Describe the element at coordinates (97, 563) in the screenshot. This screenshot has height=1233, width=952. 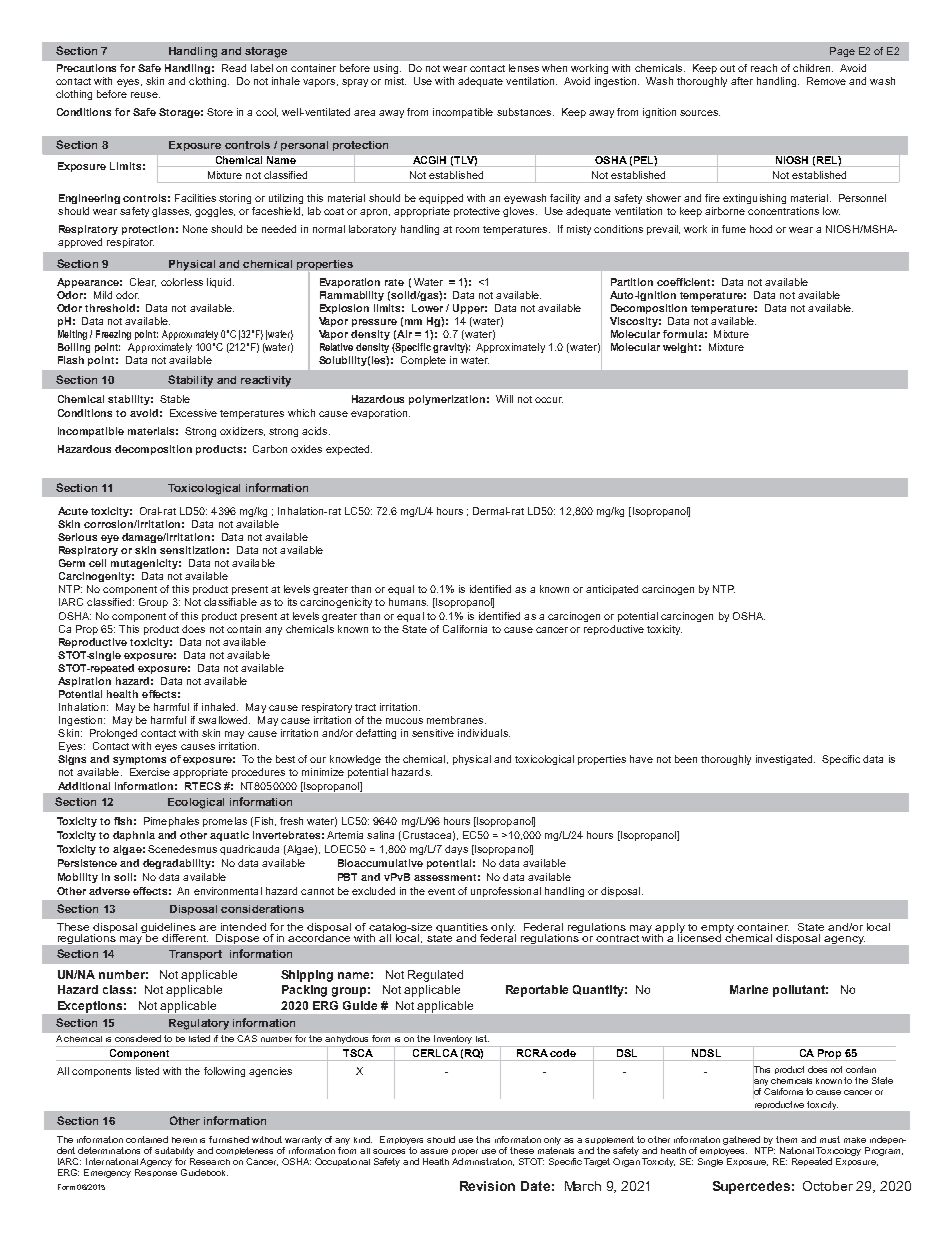
I see `cell` at that location.
